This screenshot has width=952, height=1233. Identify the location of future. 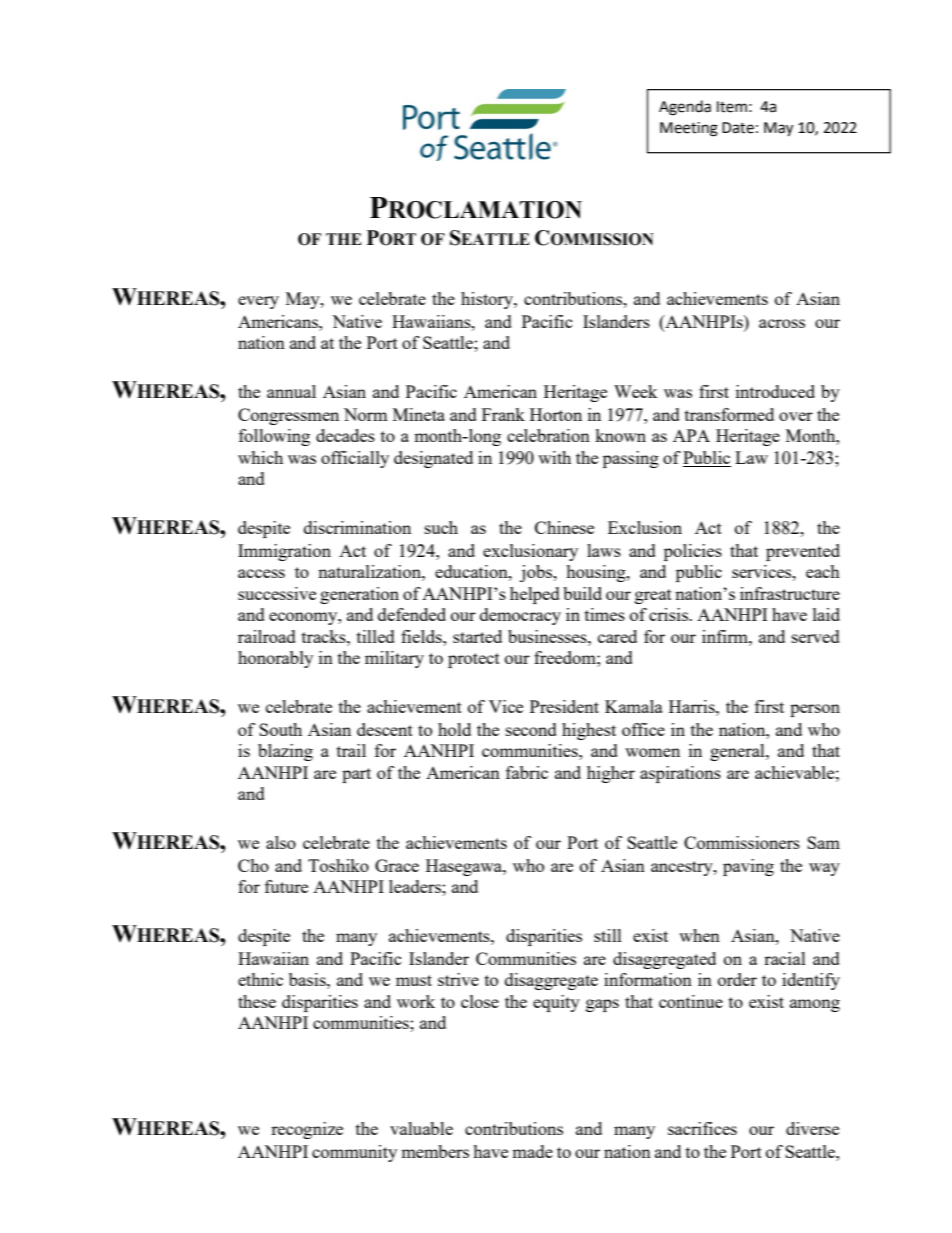
(286, 886).
